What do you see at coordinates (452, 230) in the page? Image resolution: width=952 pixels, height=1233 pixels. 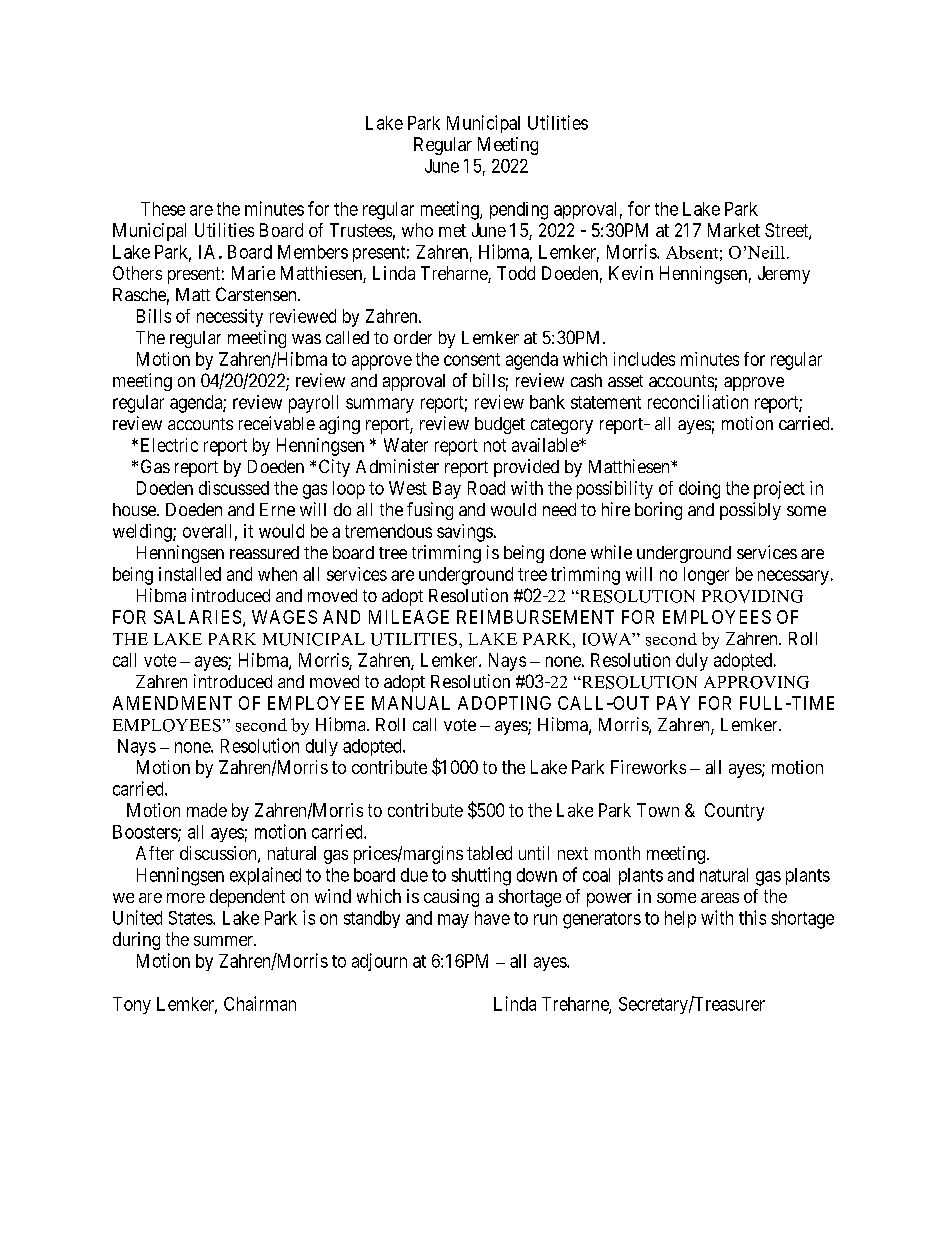 I see `met` at bounding box center [452, 230].
